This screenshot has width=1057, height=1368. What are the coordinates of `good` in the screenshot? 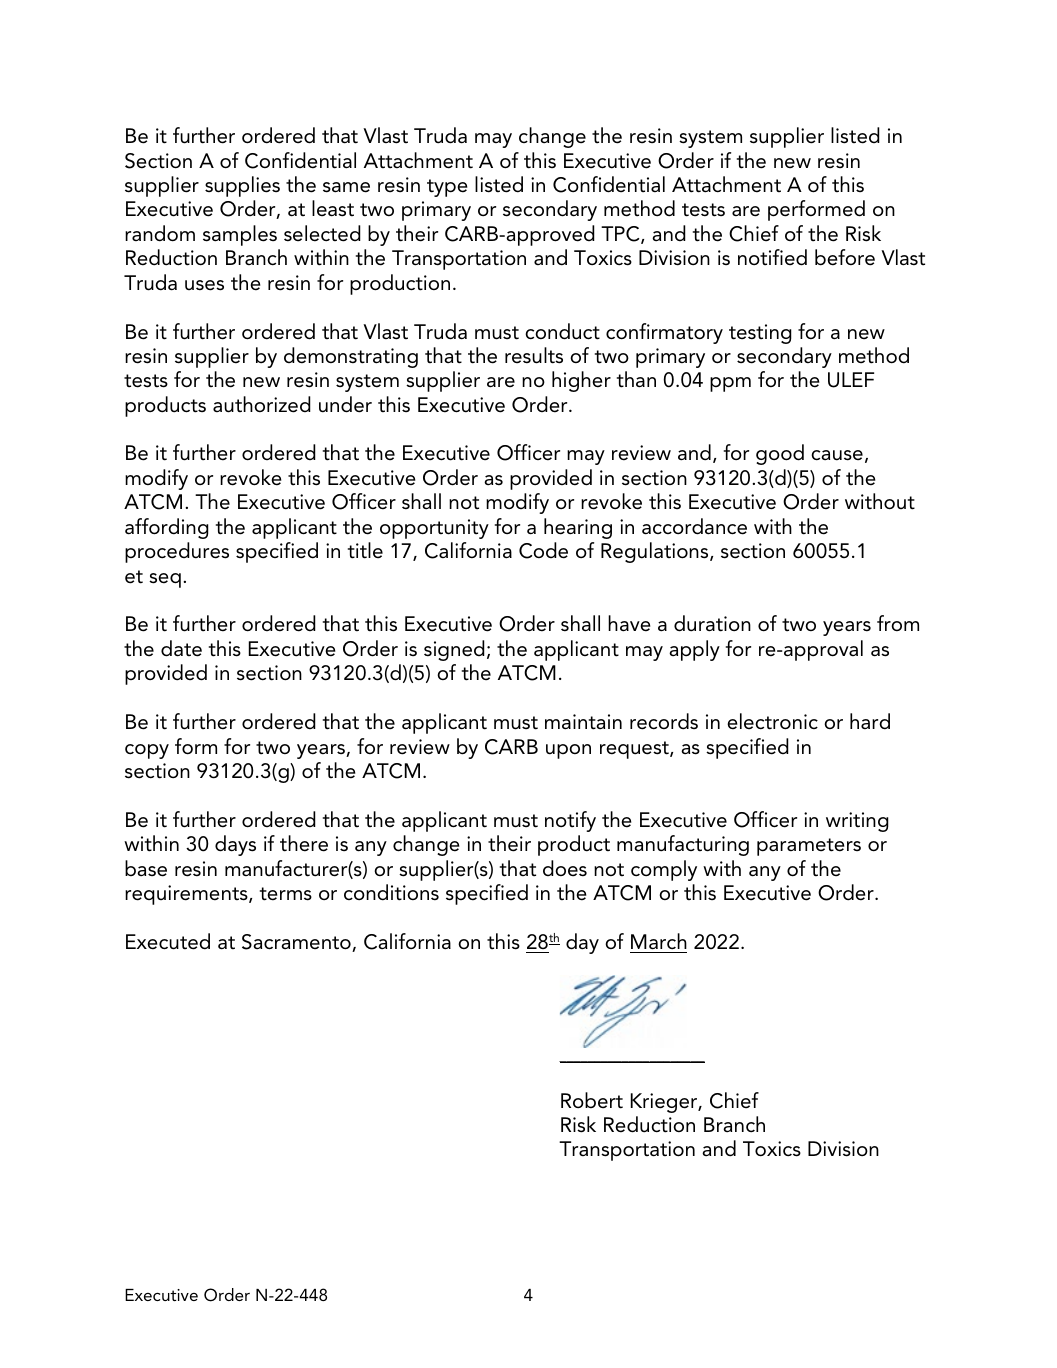 It's located at (780, 454).
